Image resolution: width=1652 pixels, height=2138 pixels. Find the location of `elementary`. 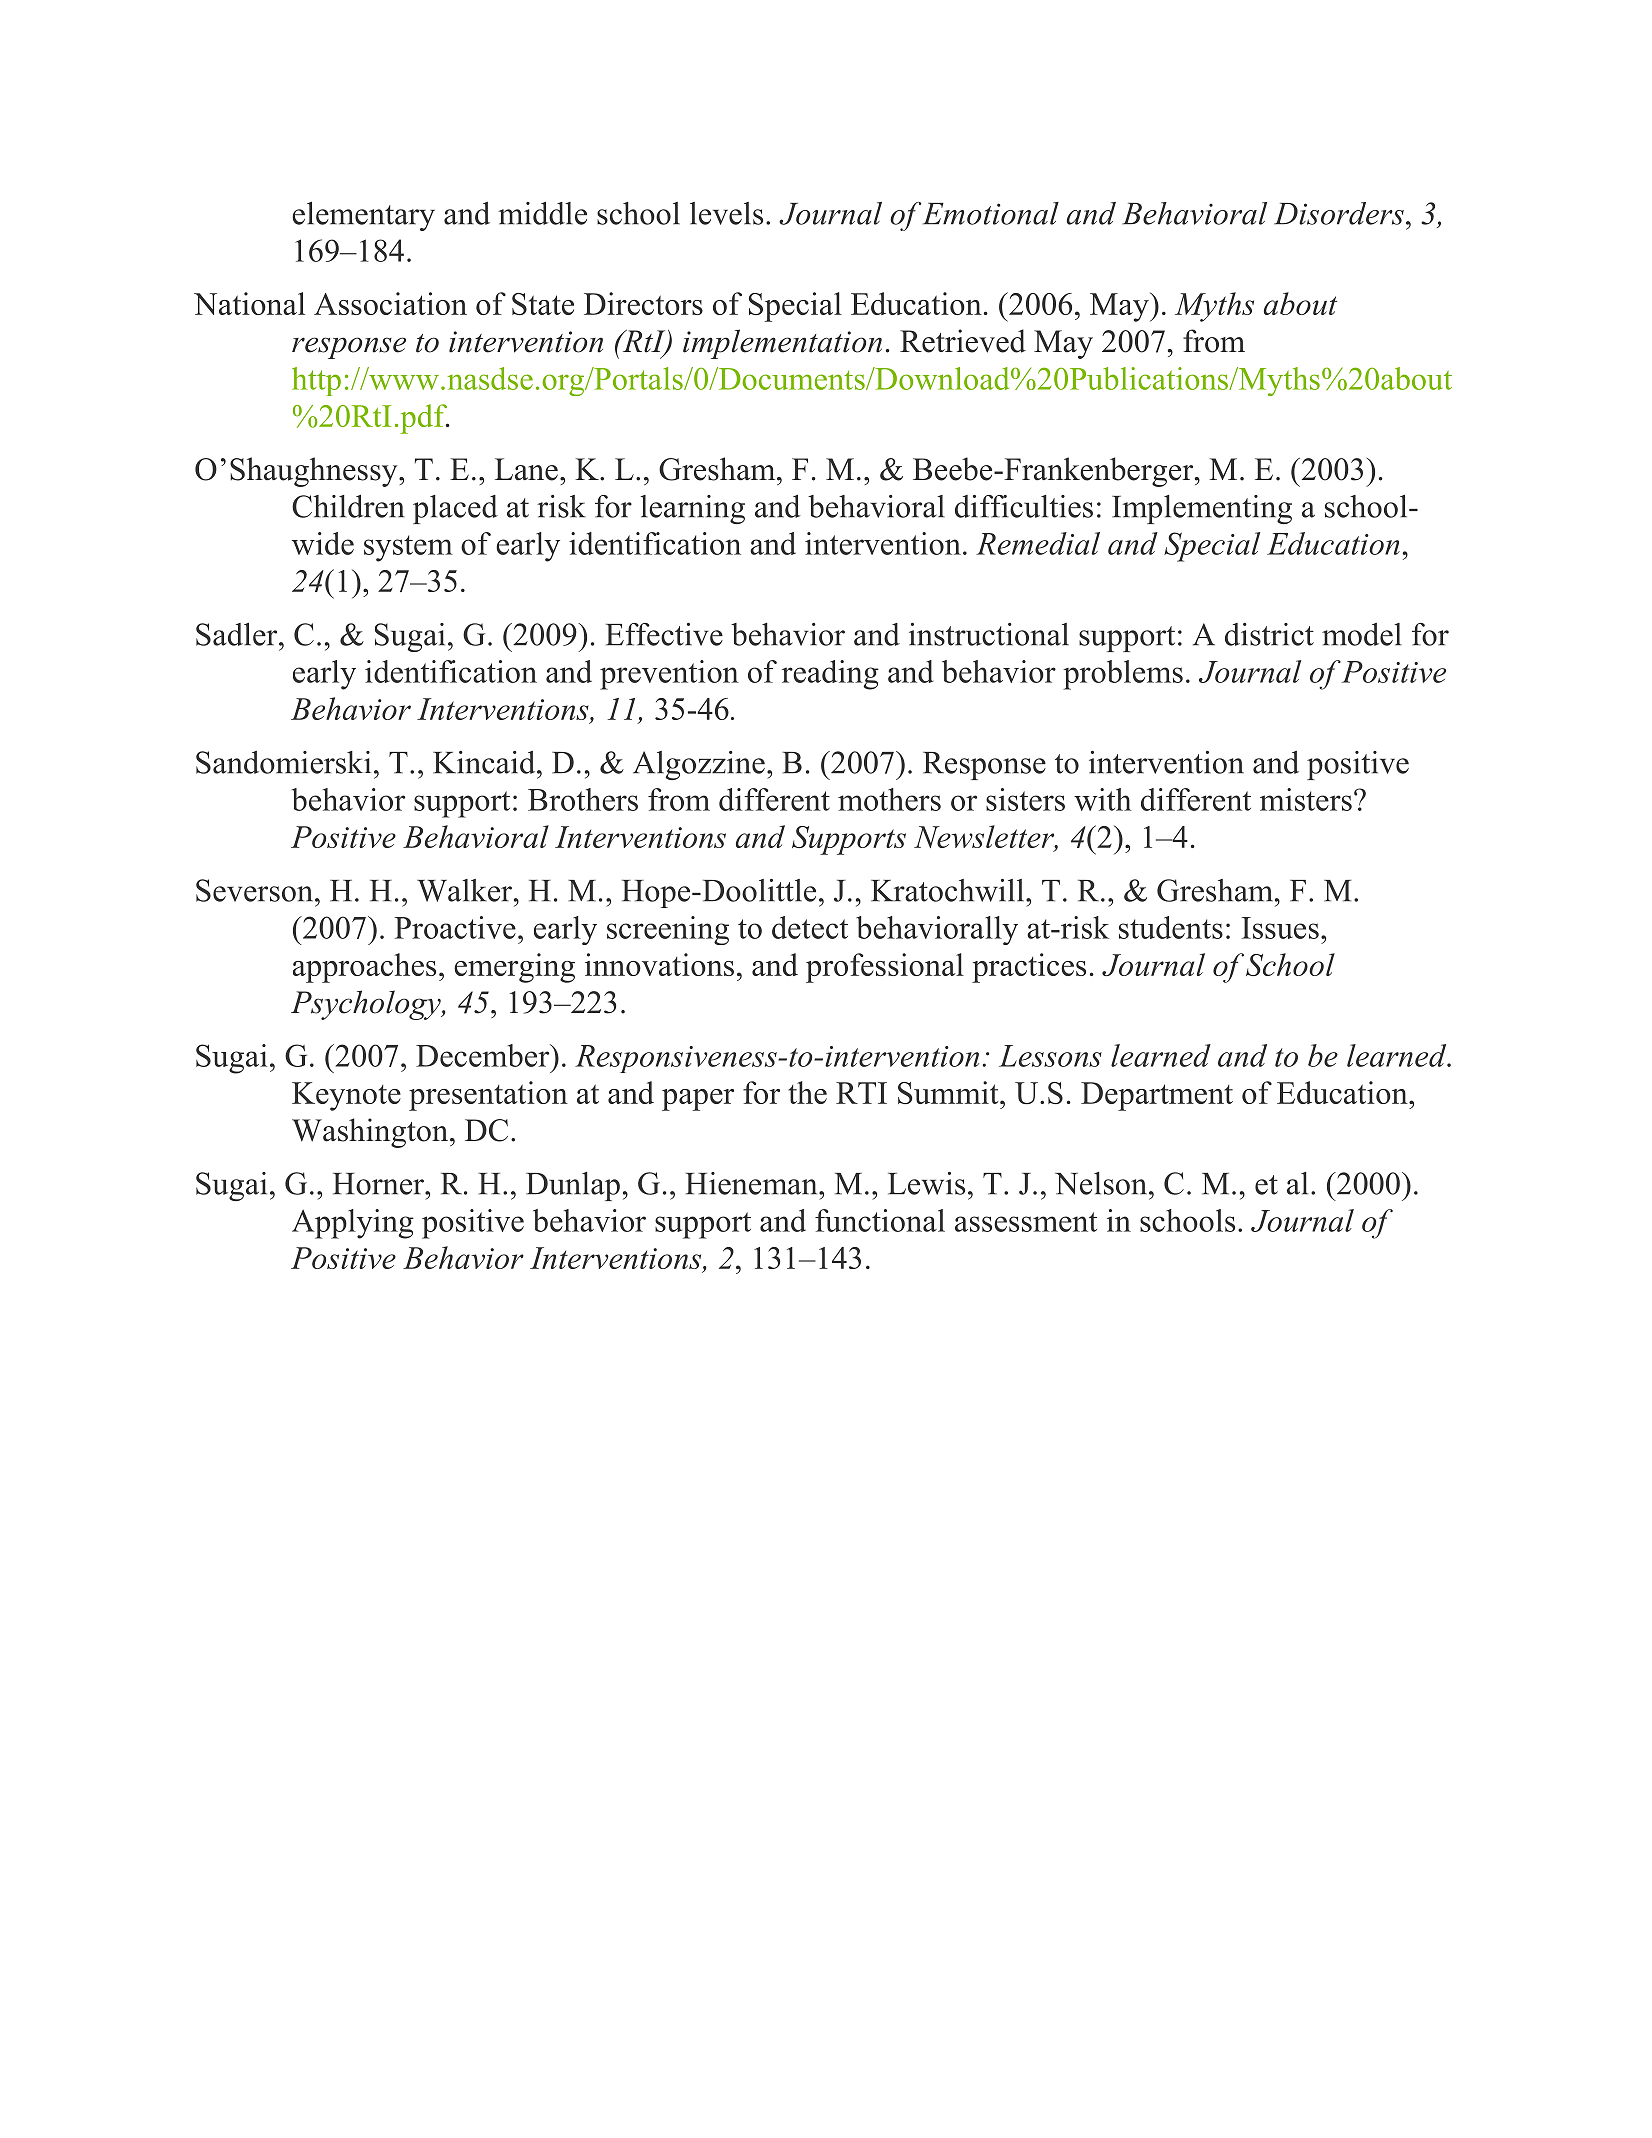

elementary is located at coordinates (363, 216).
